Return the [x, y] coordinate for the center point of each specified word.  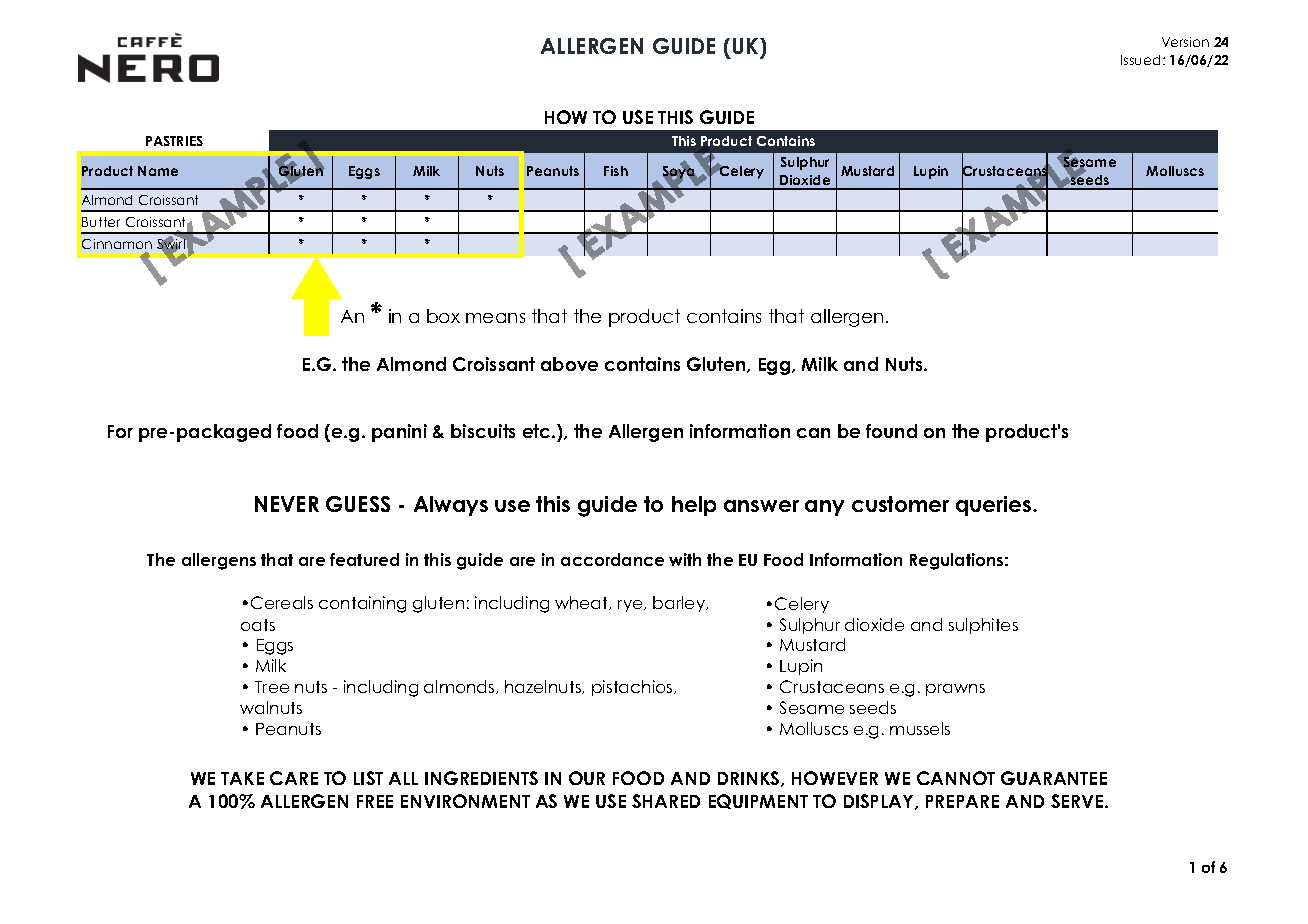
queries [995, 506]
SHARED [666, 801]
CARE [294, 778]
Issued [1140, 60]
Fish [616, 171]
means [495, 318]
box [443, 316]
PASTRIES [174, 141]
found [891, 431]
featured [364, 559]
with [685, 559]
